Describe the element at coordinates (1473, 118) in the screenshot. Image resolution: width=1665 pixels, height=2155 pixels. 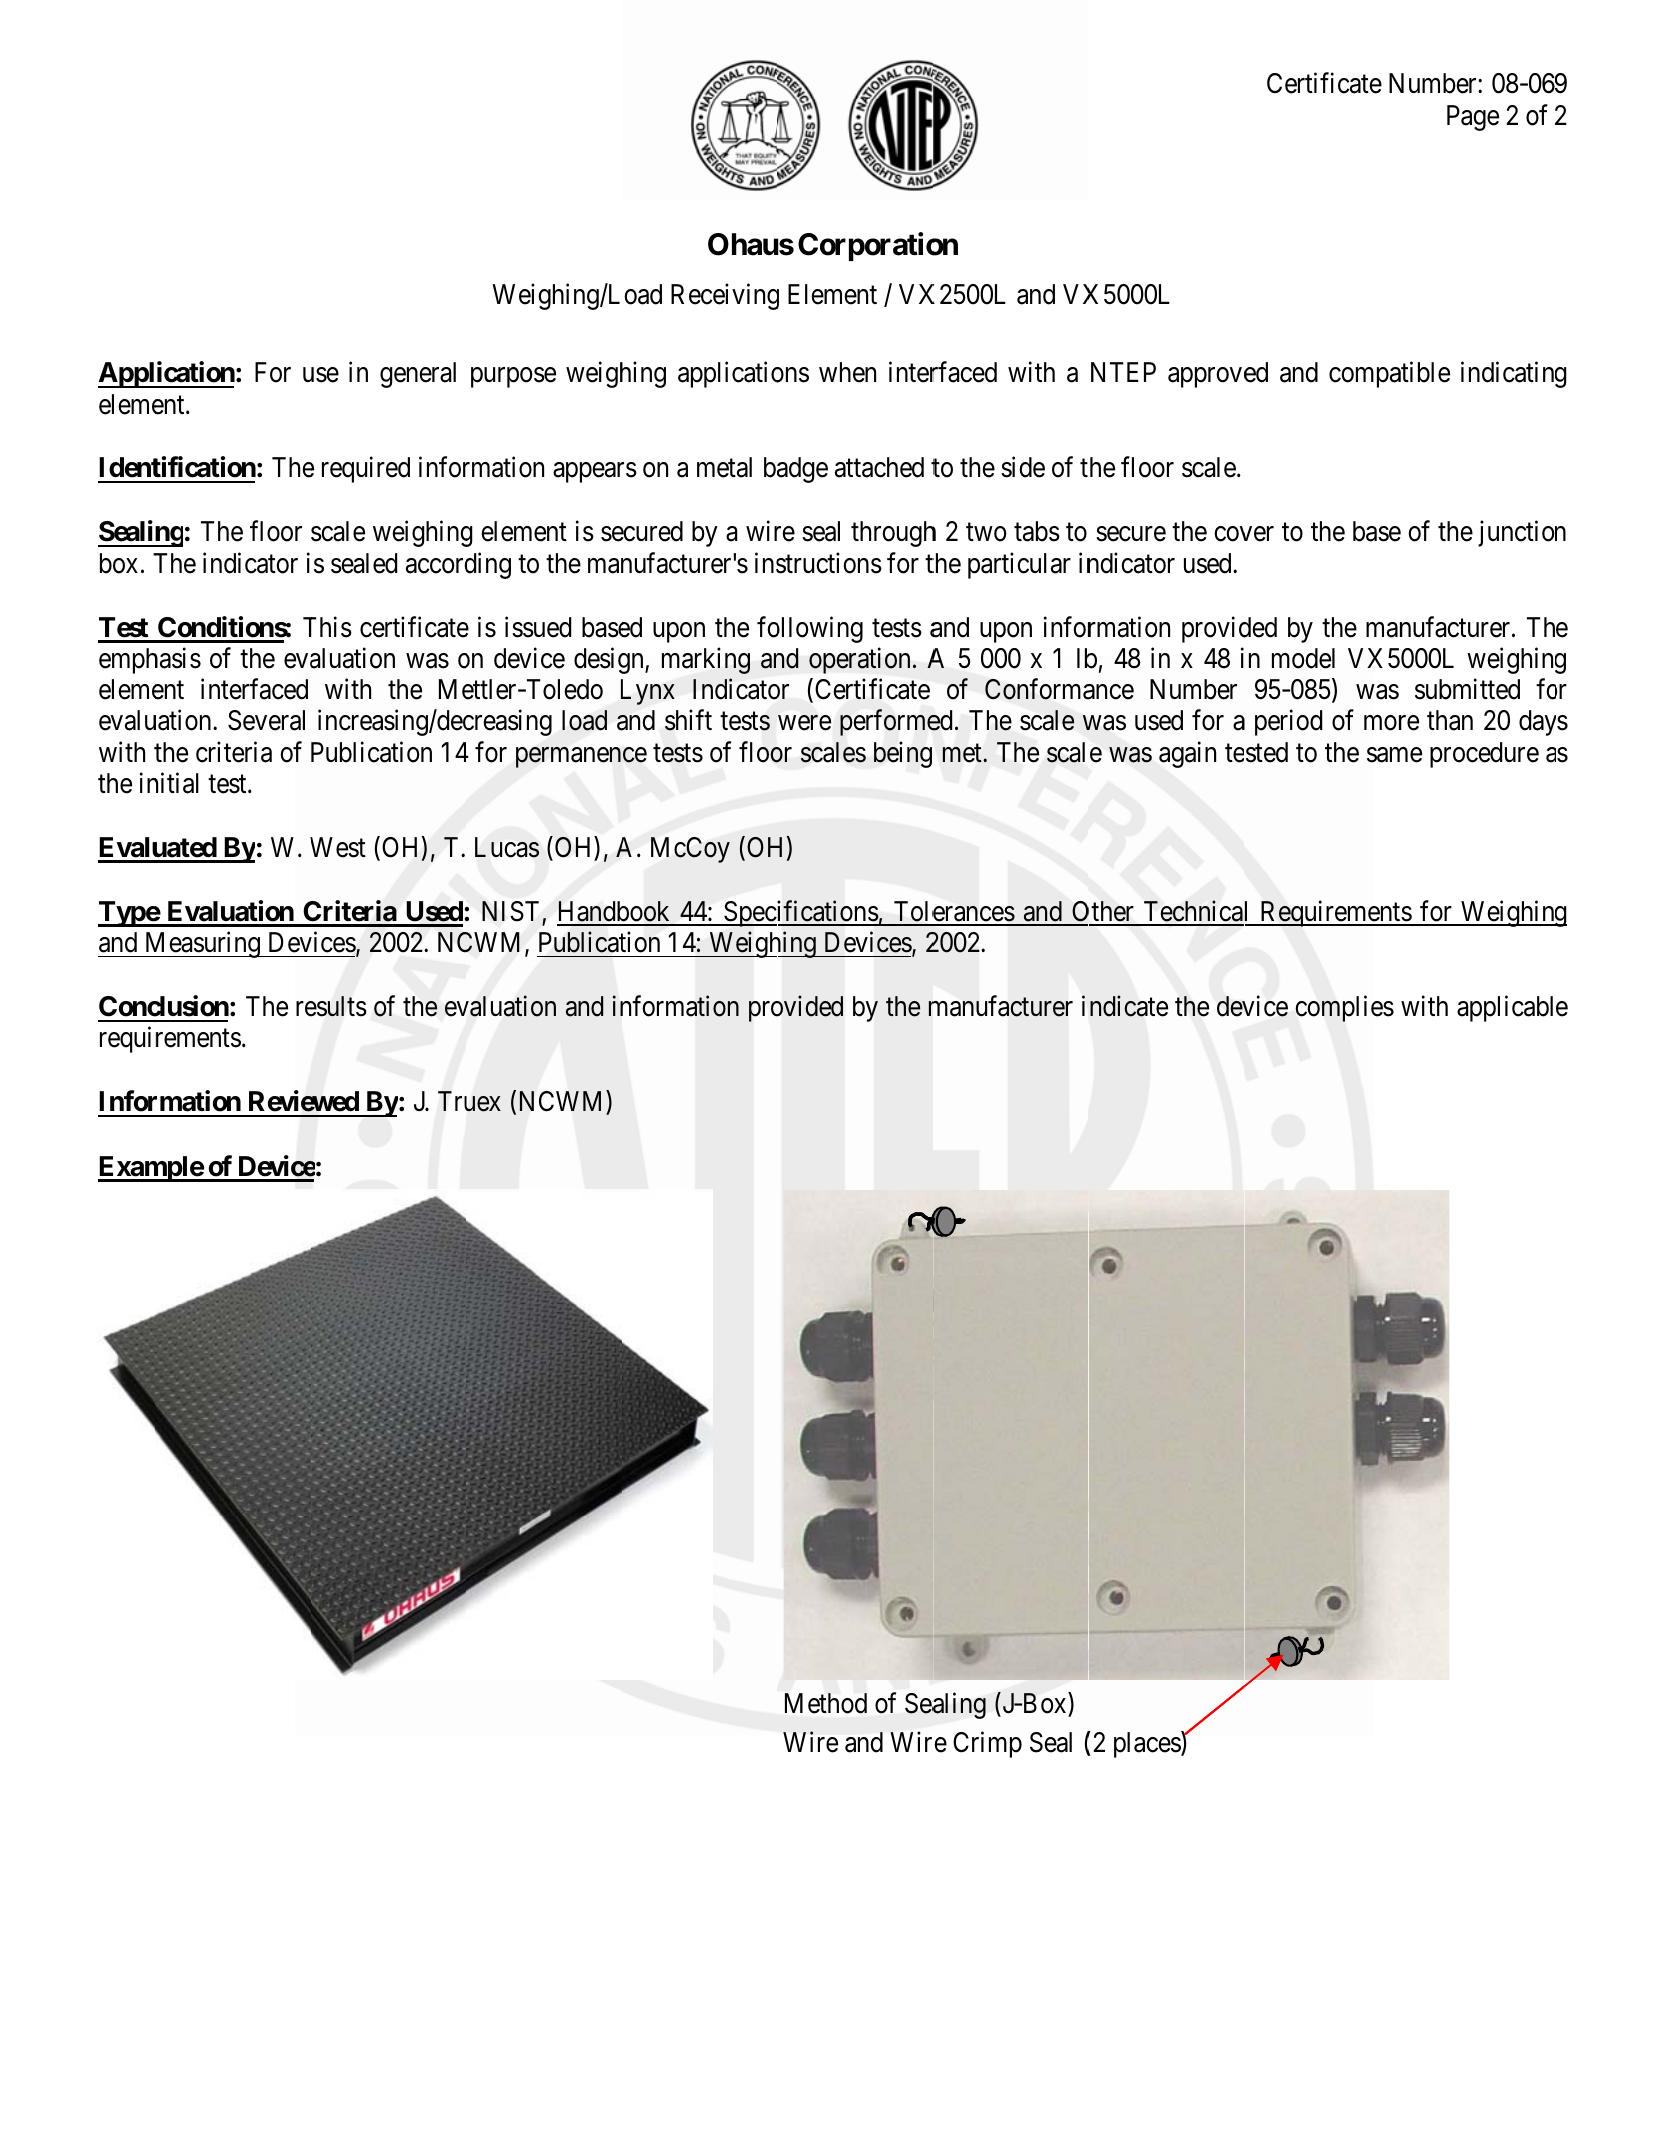
I see `Page` at that location.
